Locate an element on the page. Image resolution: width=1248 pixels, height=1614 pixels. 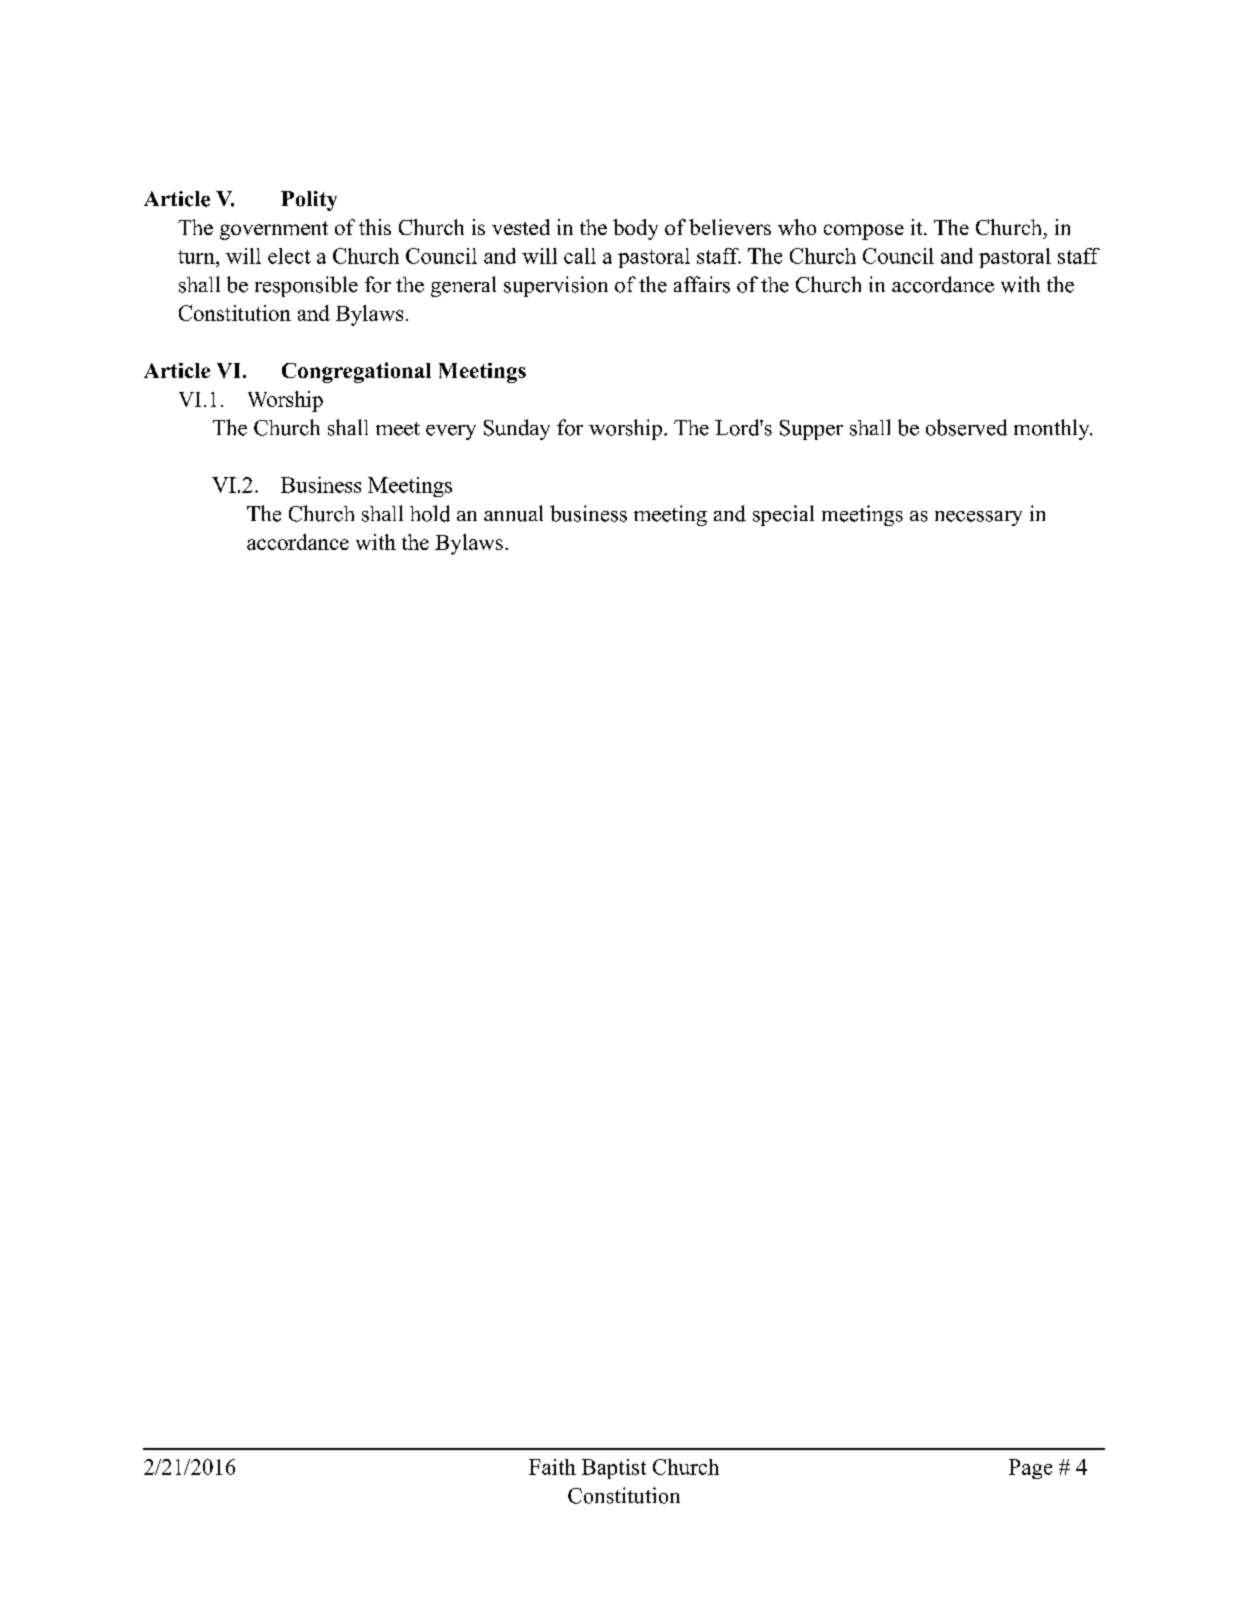
elect is located at coordinates (289, 256).
